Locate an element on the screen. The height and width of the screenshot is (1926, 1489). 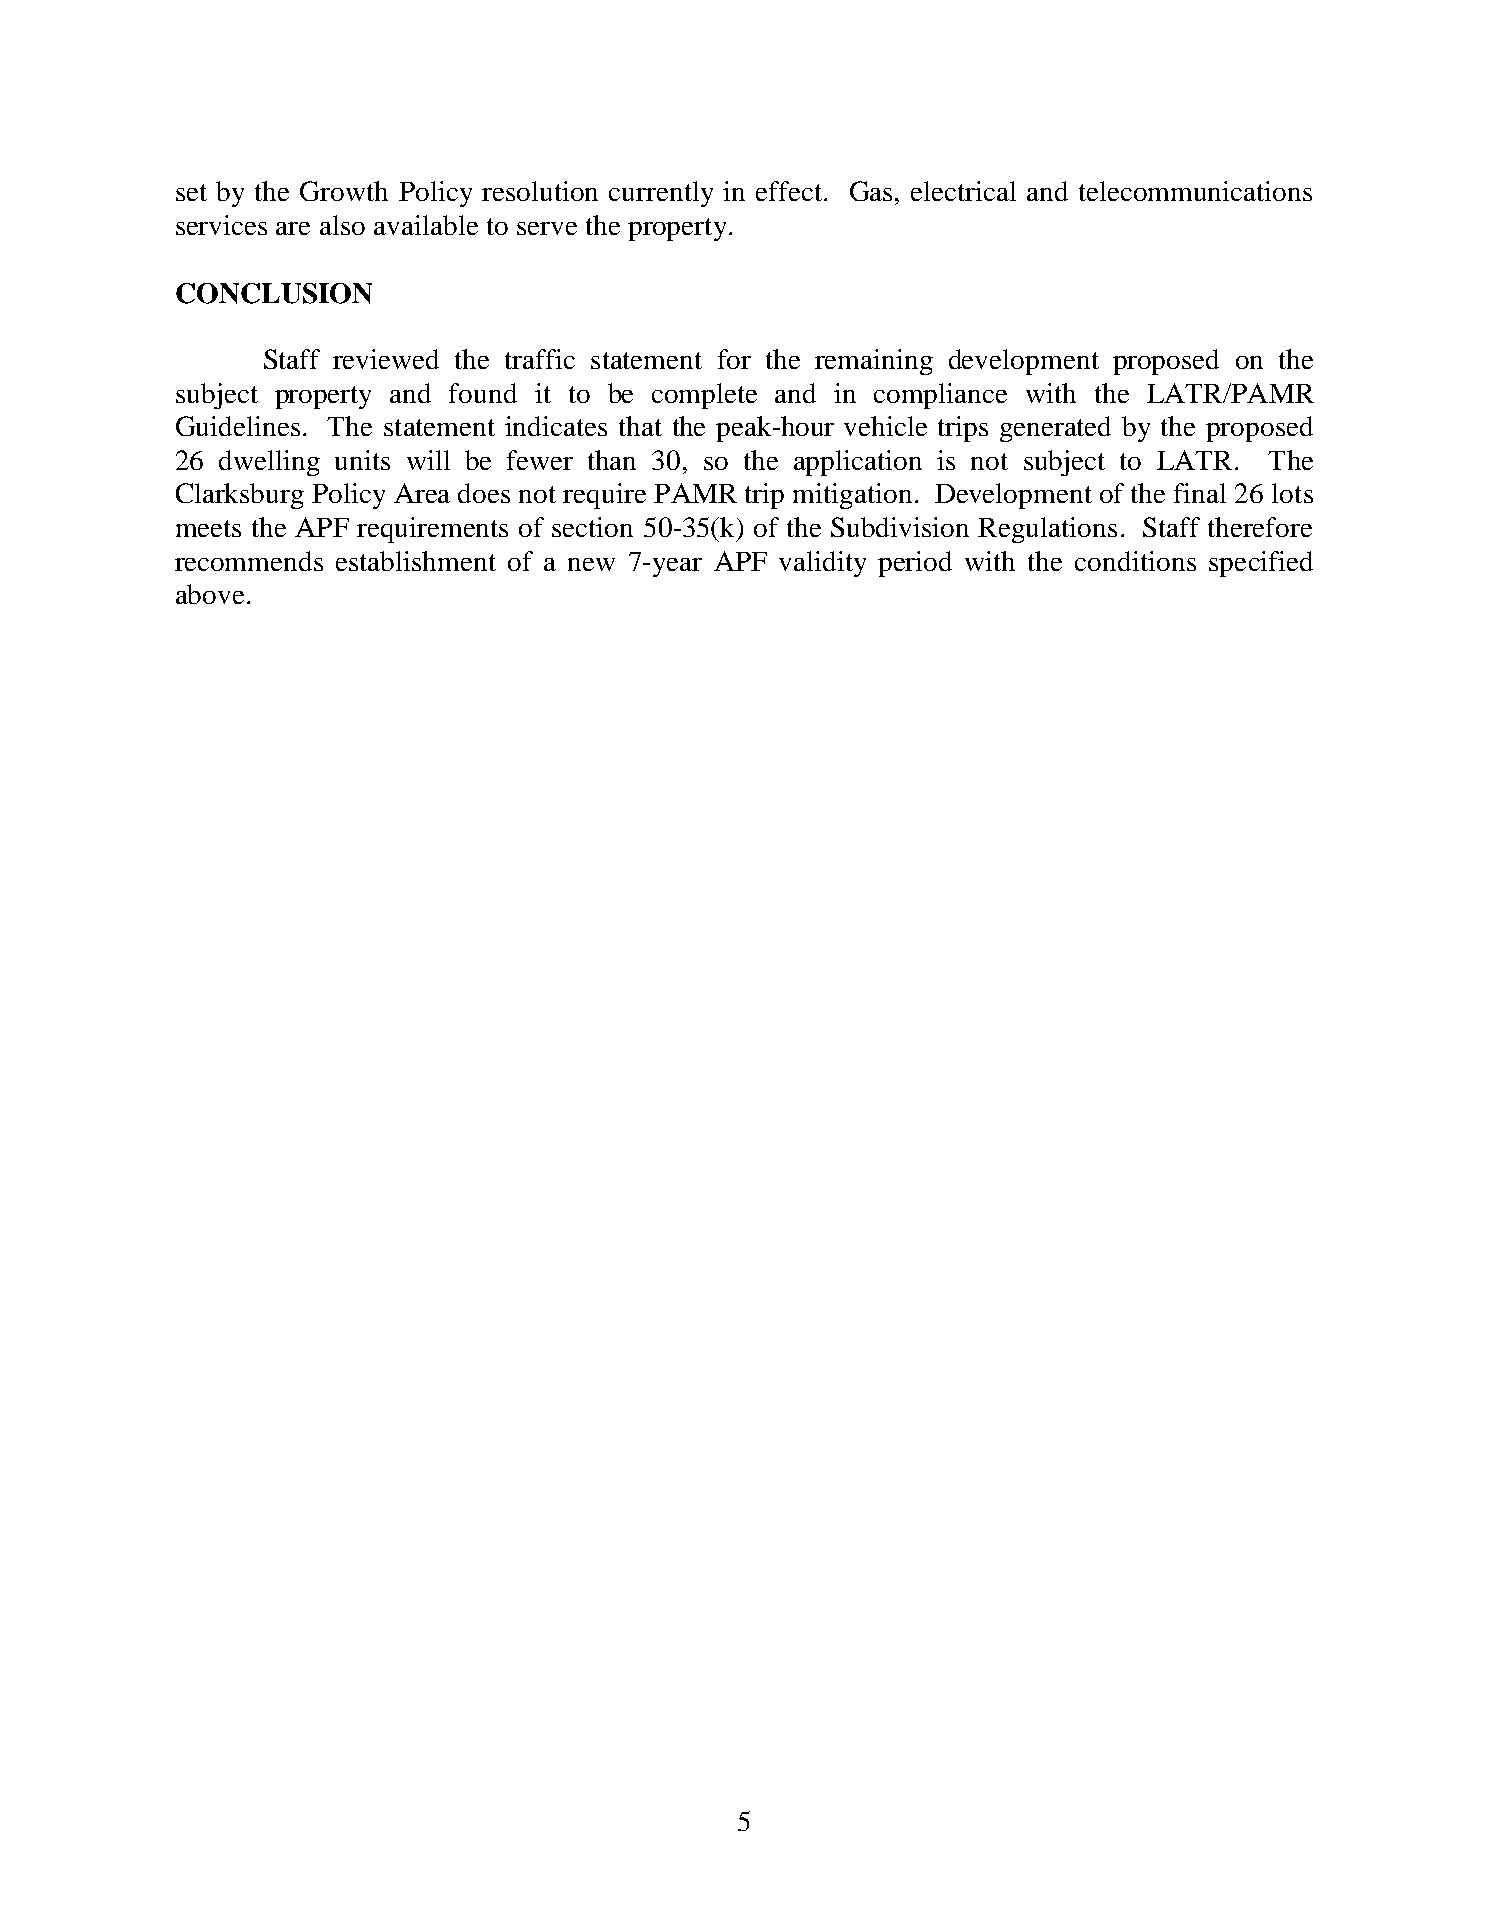
effect is located at coordinates (790, 191).
